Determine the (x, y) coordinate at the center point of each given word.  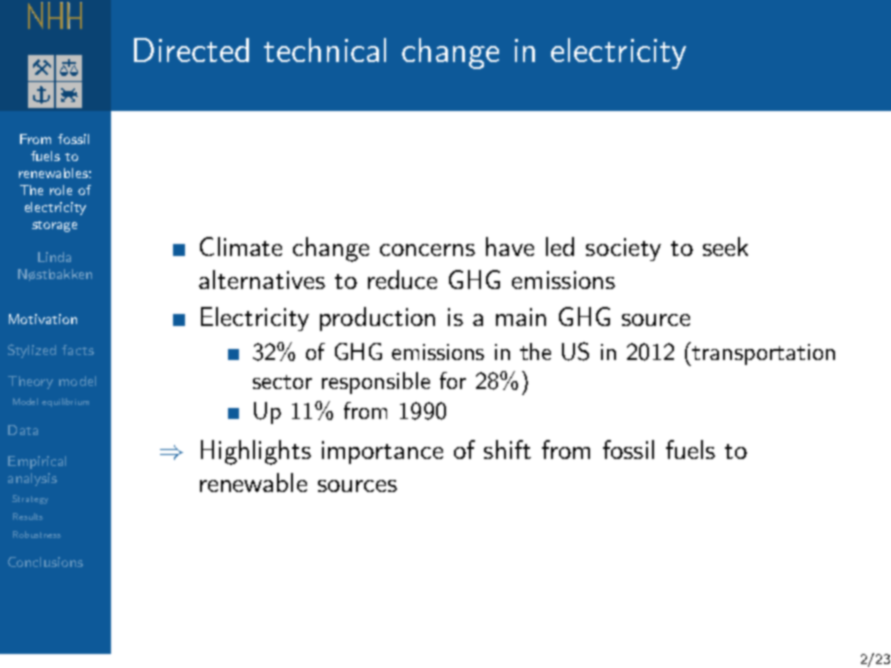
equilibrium (65, 402)
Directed (191, 50)
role (61, 190)
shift (507, 449)
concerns (427, 250)
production (377, 319)
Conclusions (45, 562)
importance (382, 452)
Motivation (43, 319)
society (623, 249)
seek (725, 246)
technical (325, 50)
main (521, 317)
